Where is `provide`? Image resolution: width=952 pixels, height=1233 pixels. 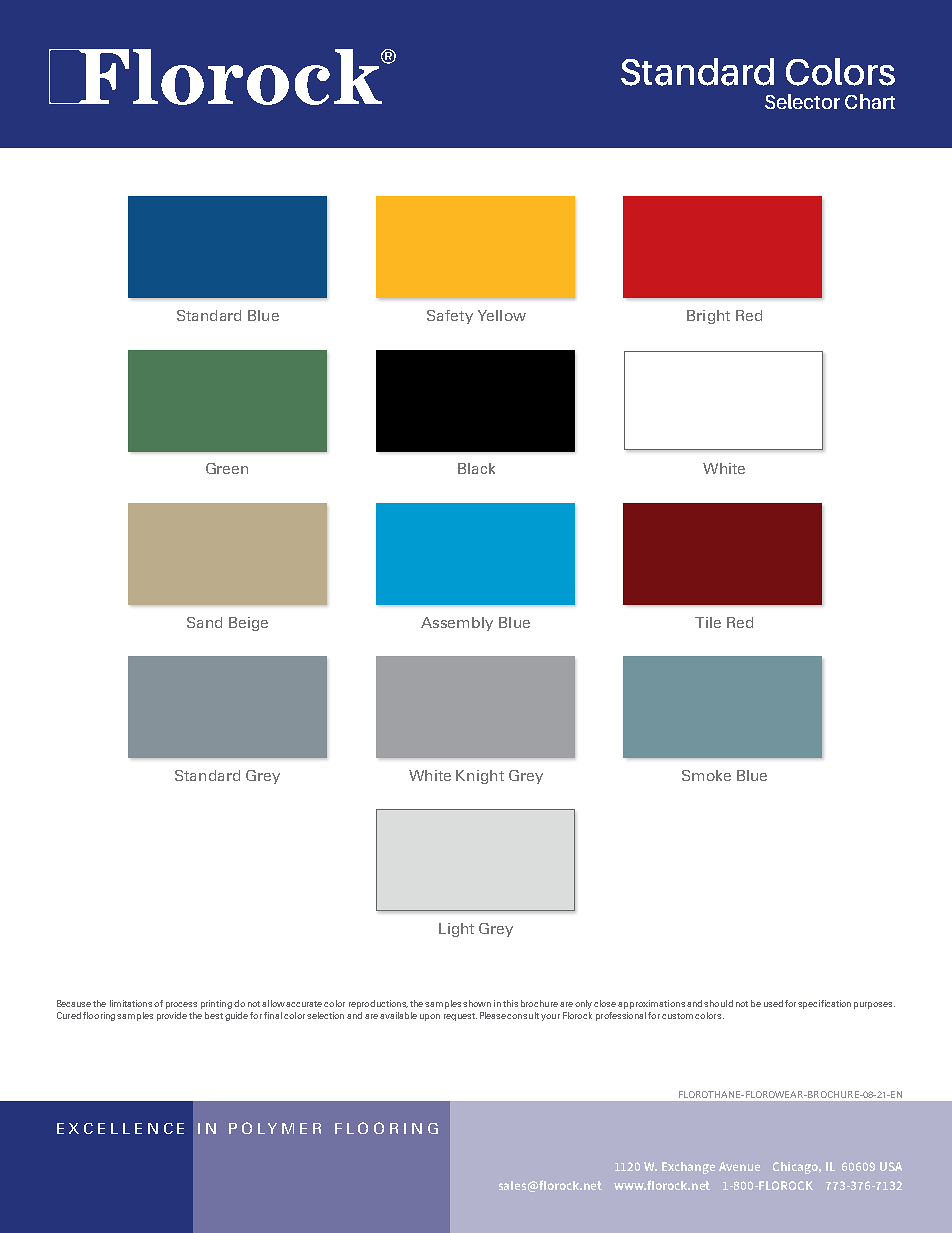 provide is located at coordinates (172, 1016).
